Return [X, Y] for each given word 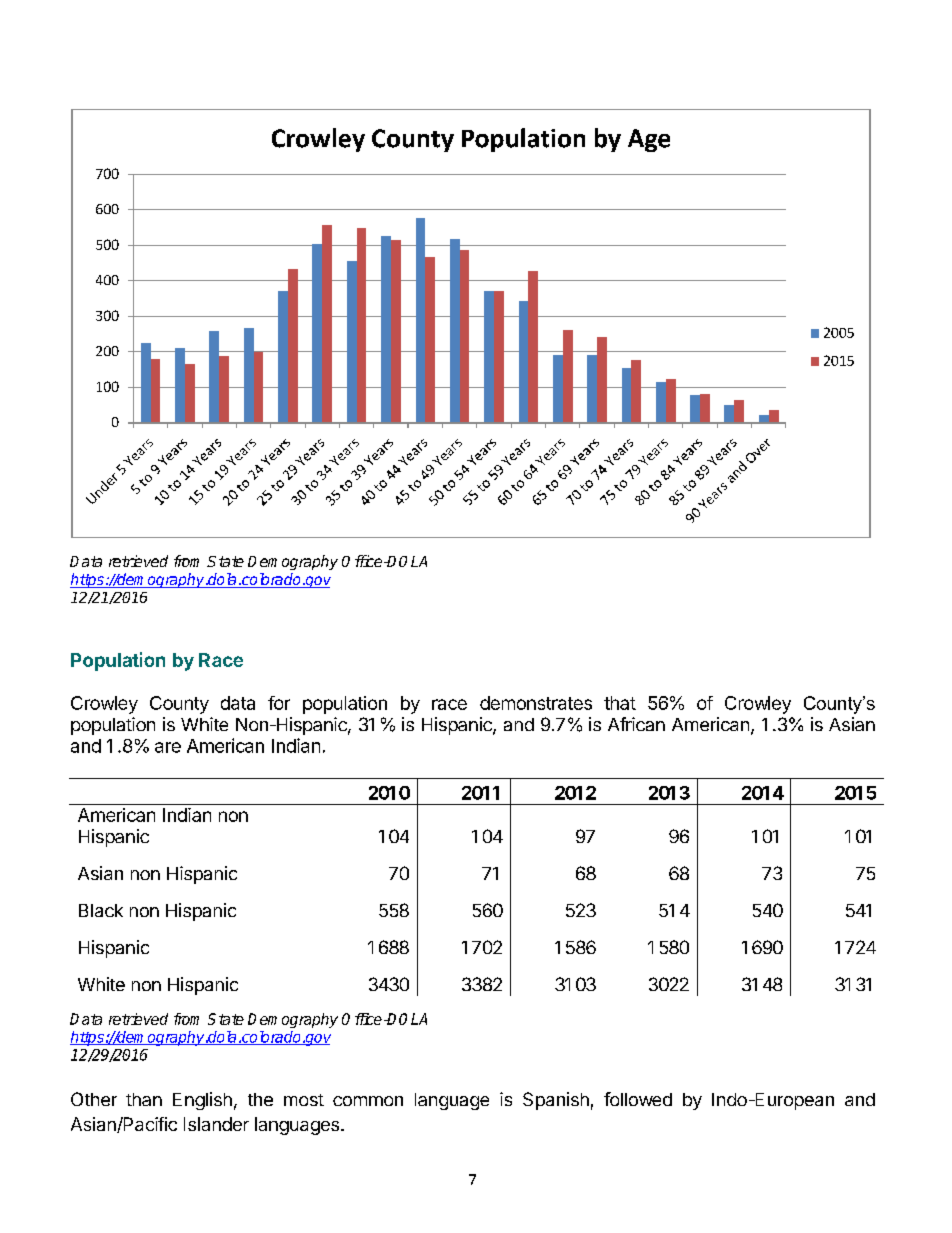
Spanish [556, 1101]
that [620, 703]
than [144, 1099]
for [279, 703]
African [636, 724]
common [368, 1101]
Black [101, 910]
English [202, 1101]
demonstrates [536, 703]
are [168, 747]
